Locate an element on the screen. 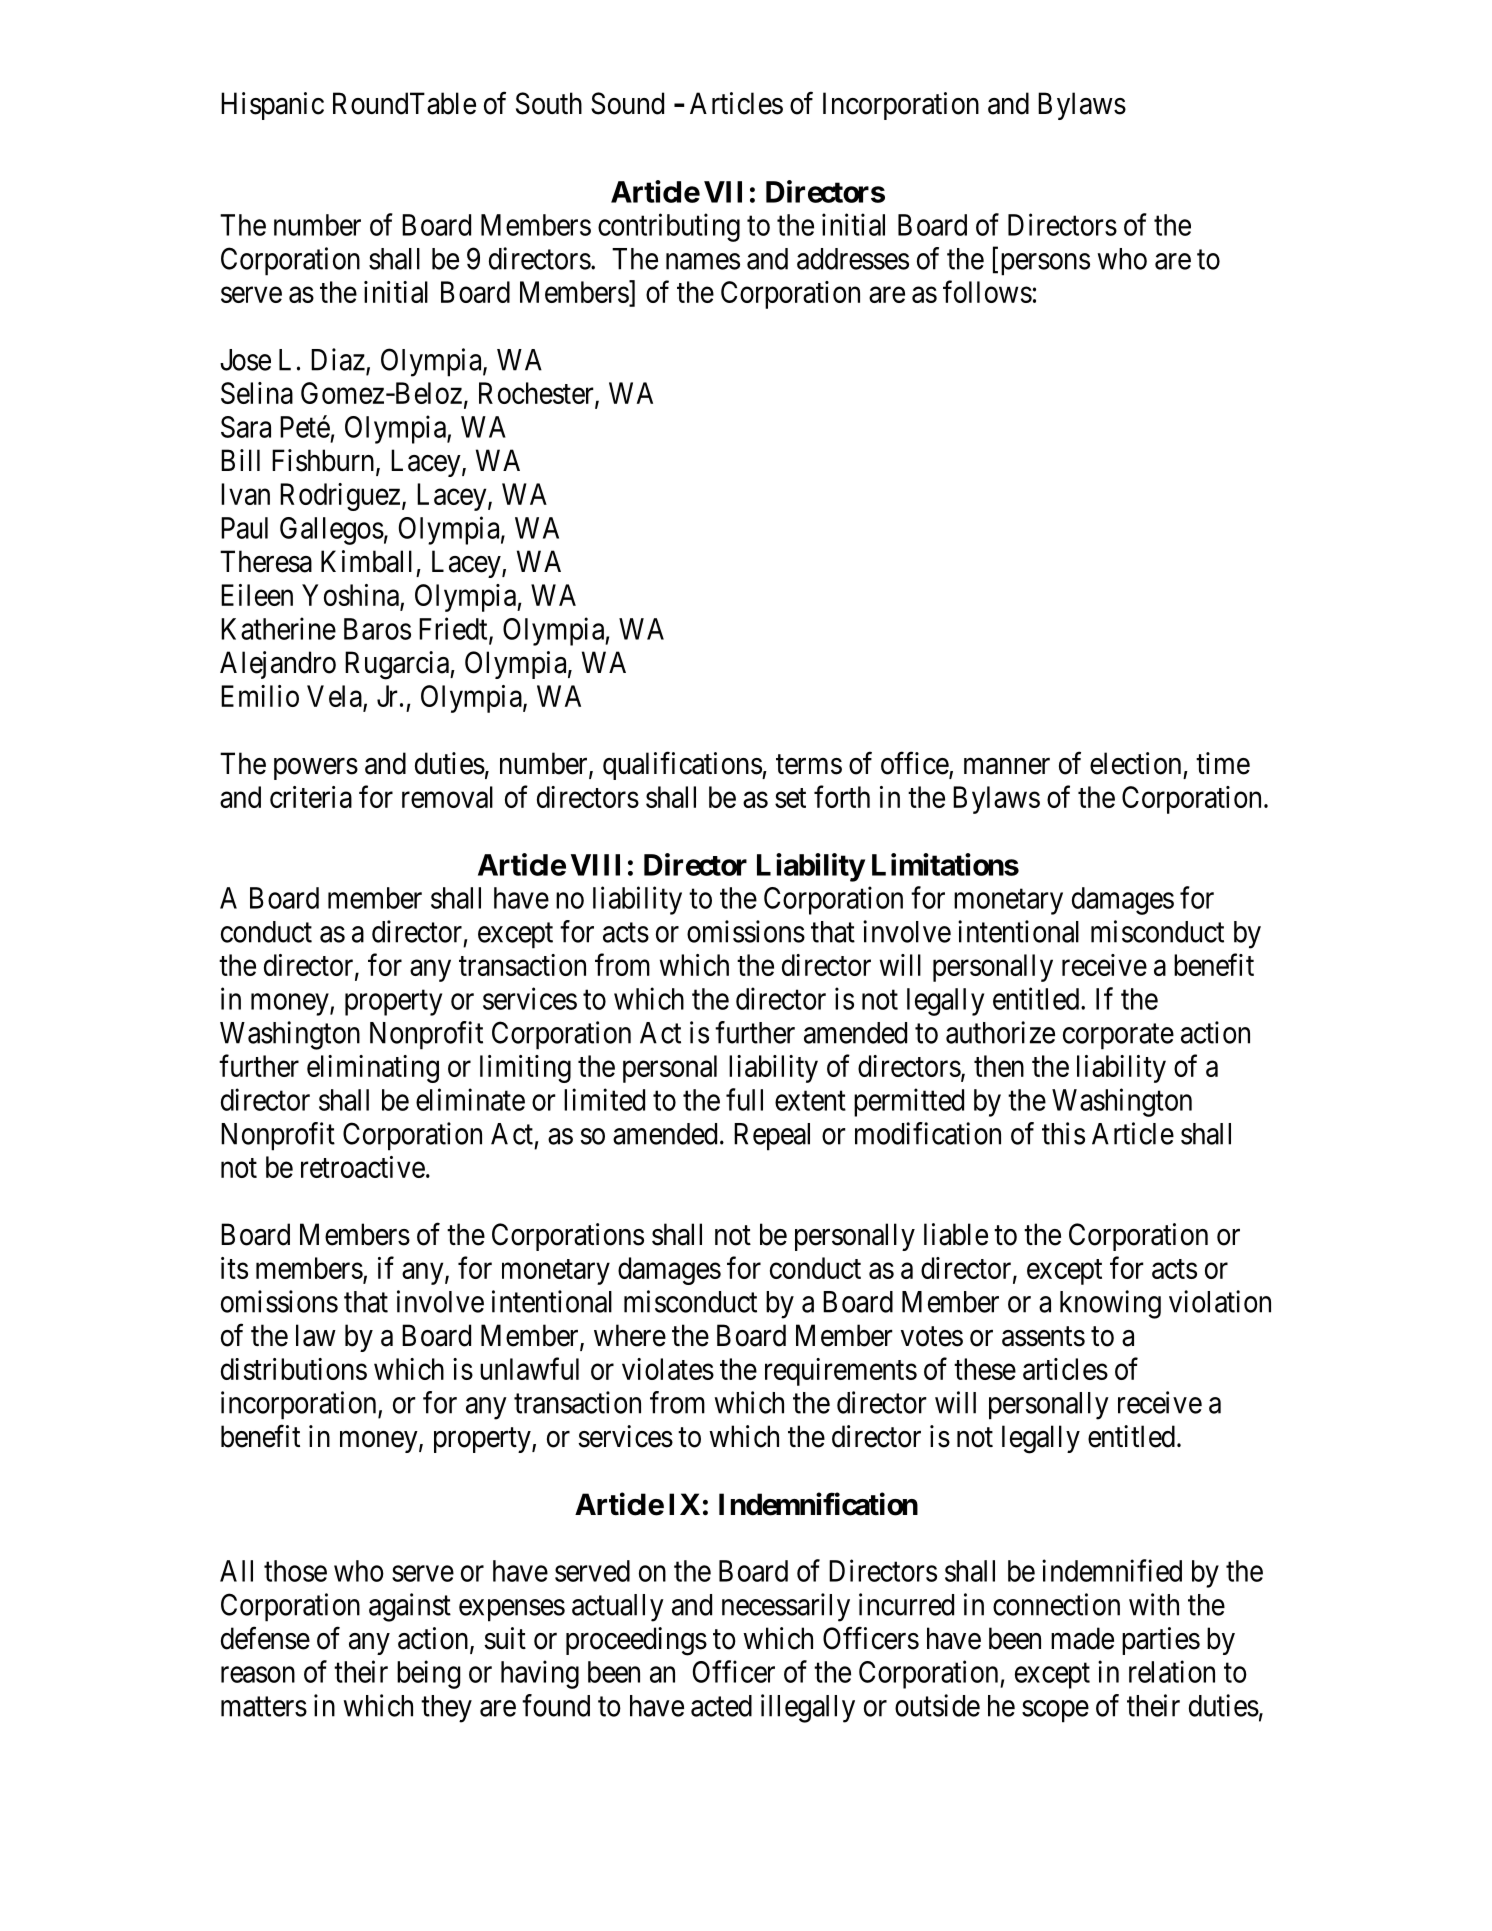  Sound is located at coordinates (627, 103).
